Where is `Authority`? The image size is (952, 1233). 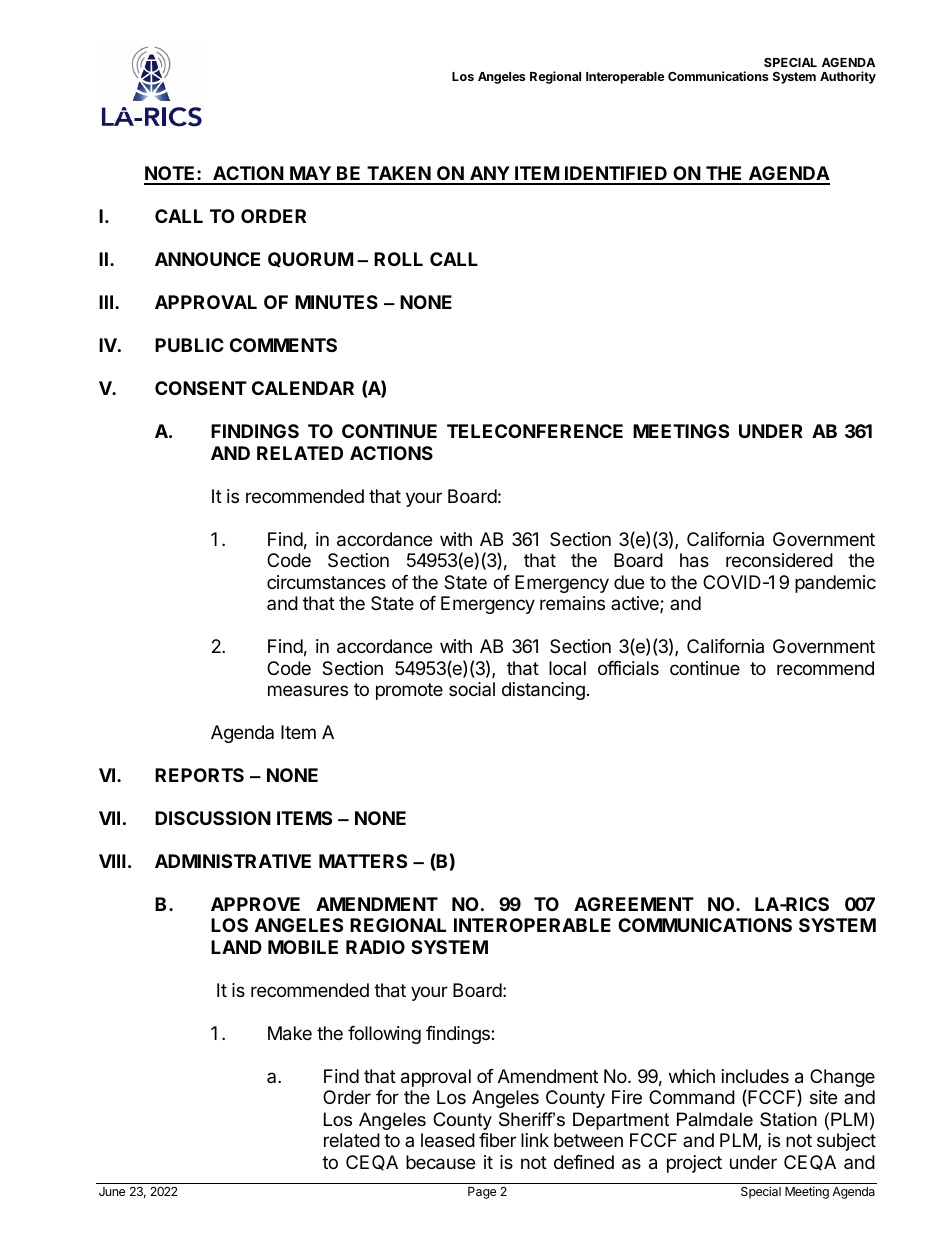
Authority is located at coordinates (848, 77).
